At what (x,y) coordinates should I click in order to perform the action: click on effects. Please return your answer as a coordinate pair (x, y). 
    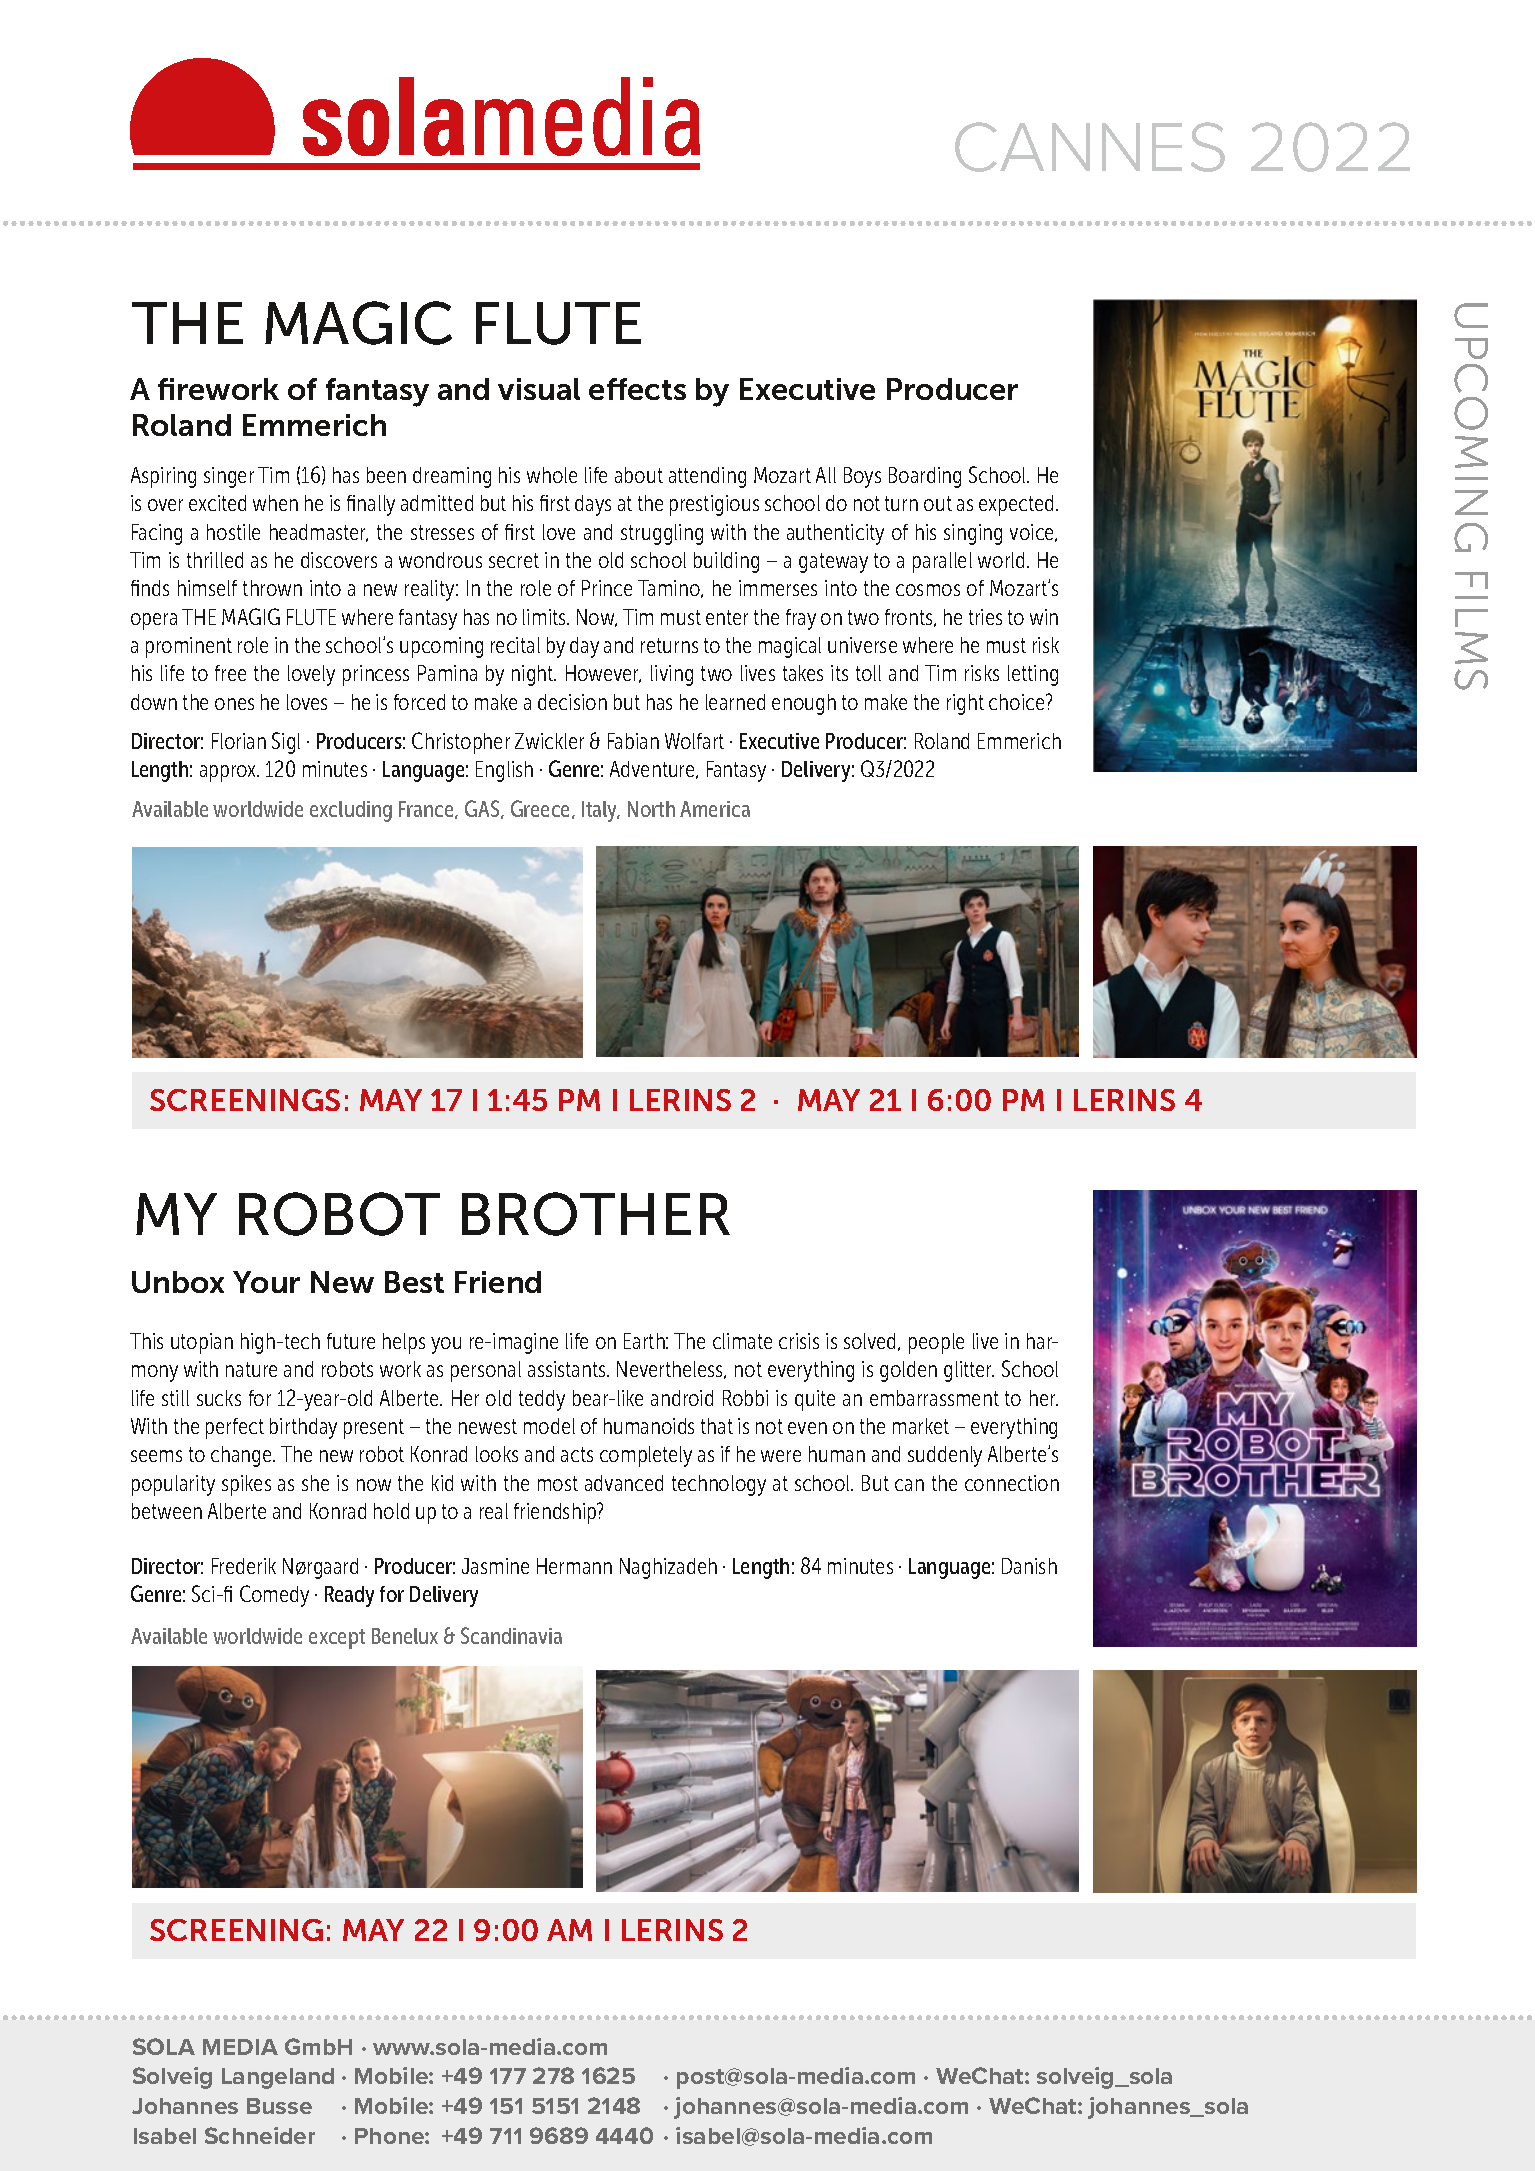
    Looking at the image, I should click on (637, 389).
